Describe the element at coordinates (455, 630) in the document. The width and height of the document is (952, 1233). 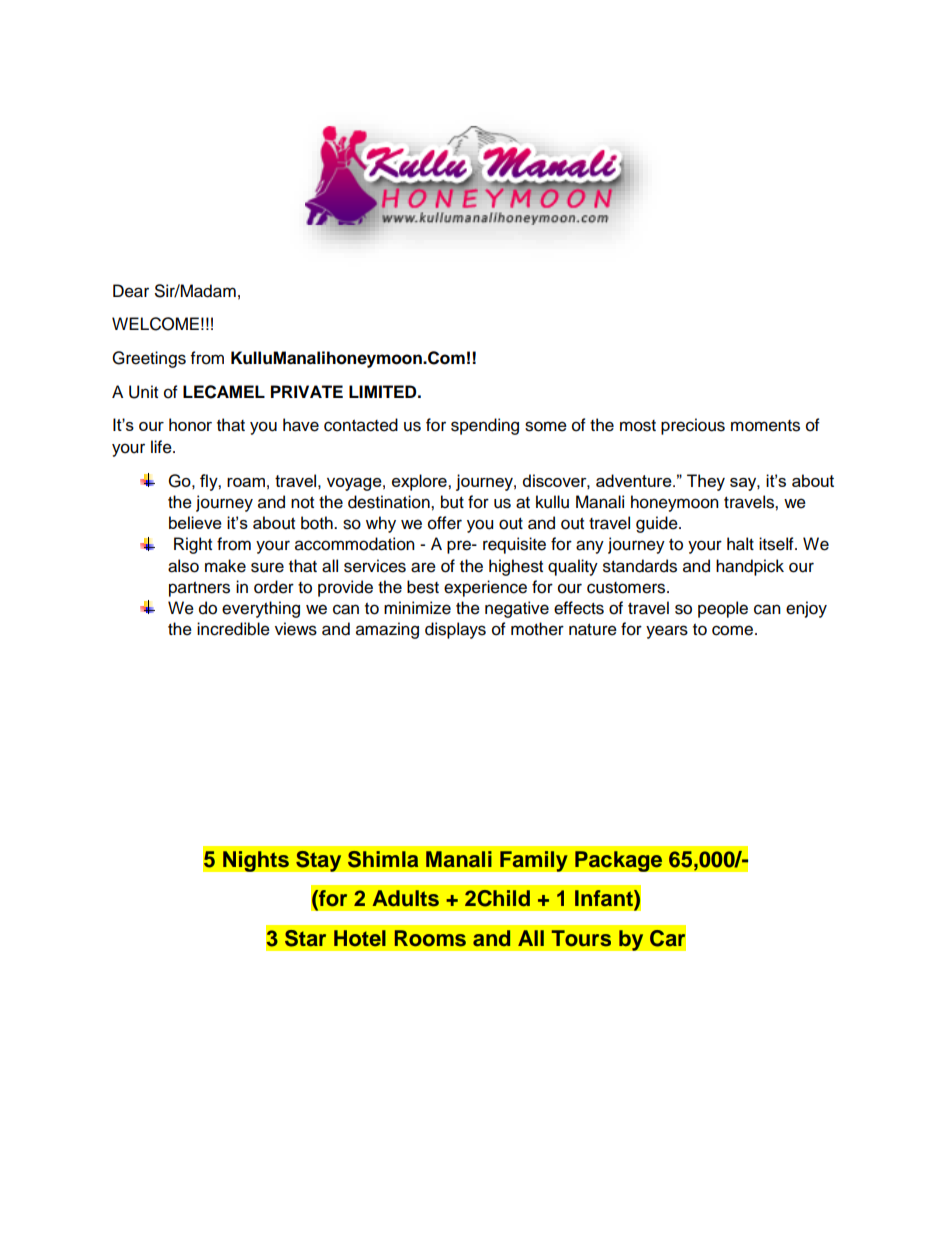
I see `displays` at that location.
